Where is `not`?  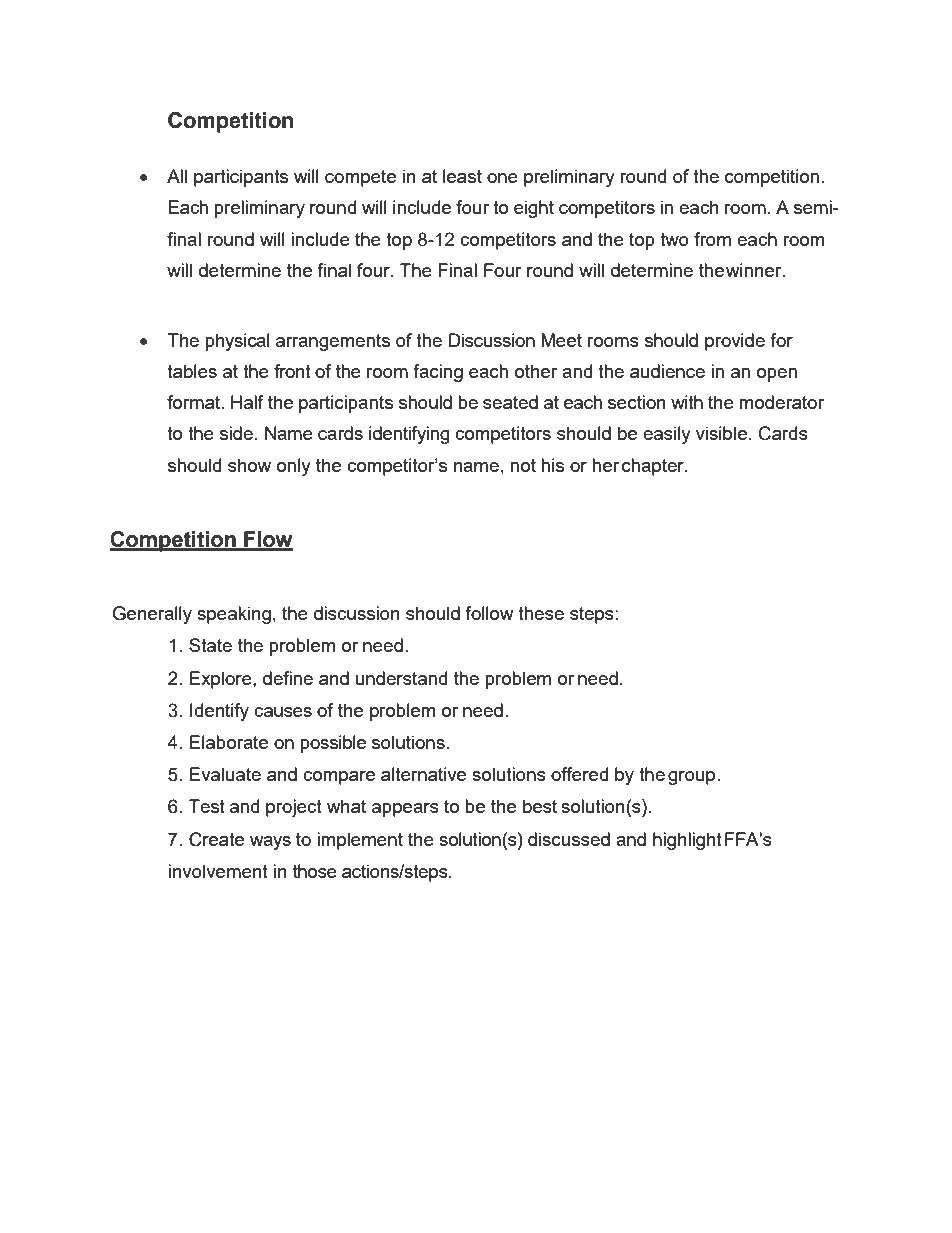 not is located at coordinates (523, 465).
